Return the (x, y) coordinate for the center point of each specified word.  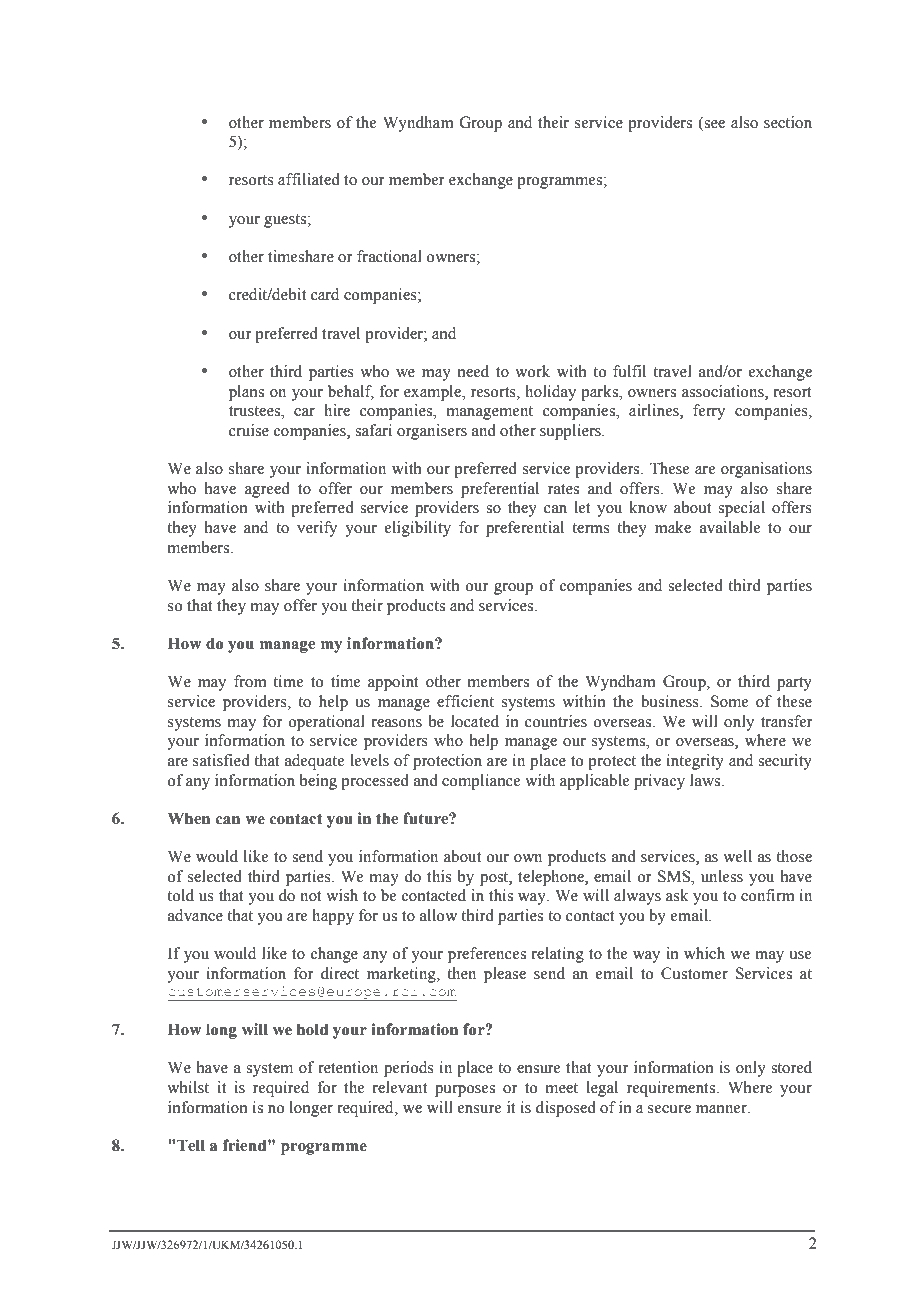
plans (246, 393)
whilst (188, 1087)
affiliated (309, 179)
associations (724, 391)
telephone (552, 878)
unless (722, 876)
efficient (465, 701)
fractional (389, 256)
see (713, 123)
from (250, 681)
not (311, 896)
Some (730, 701)
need (473, 371)
